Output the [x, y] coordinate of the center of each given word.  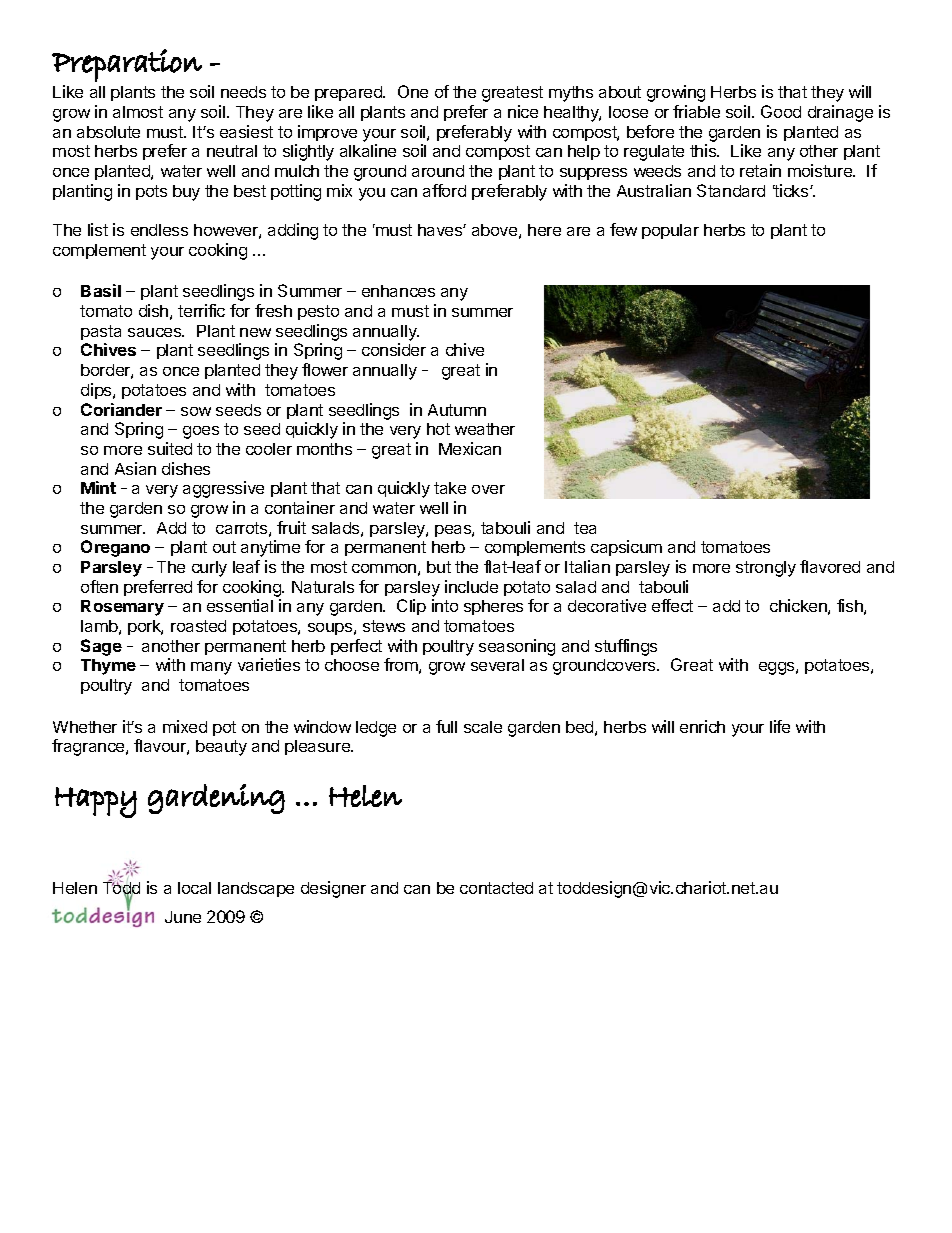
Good [781, 111]
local [194, 888]
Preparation [127, 65]
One [413, 91]
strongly [766, 569]
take [450, 488]
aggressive [223, 489]
